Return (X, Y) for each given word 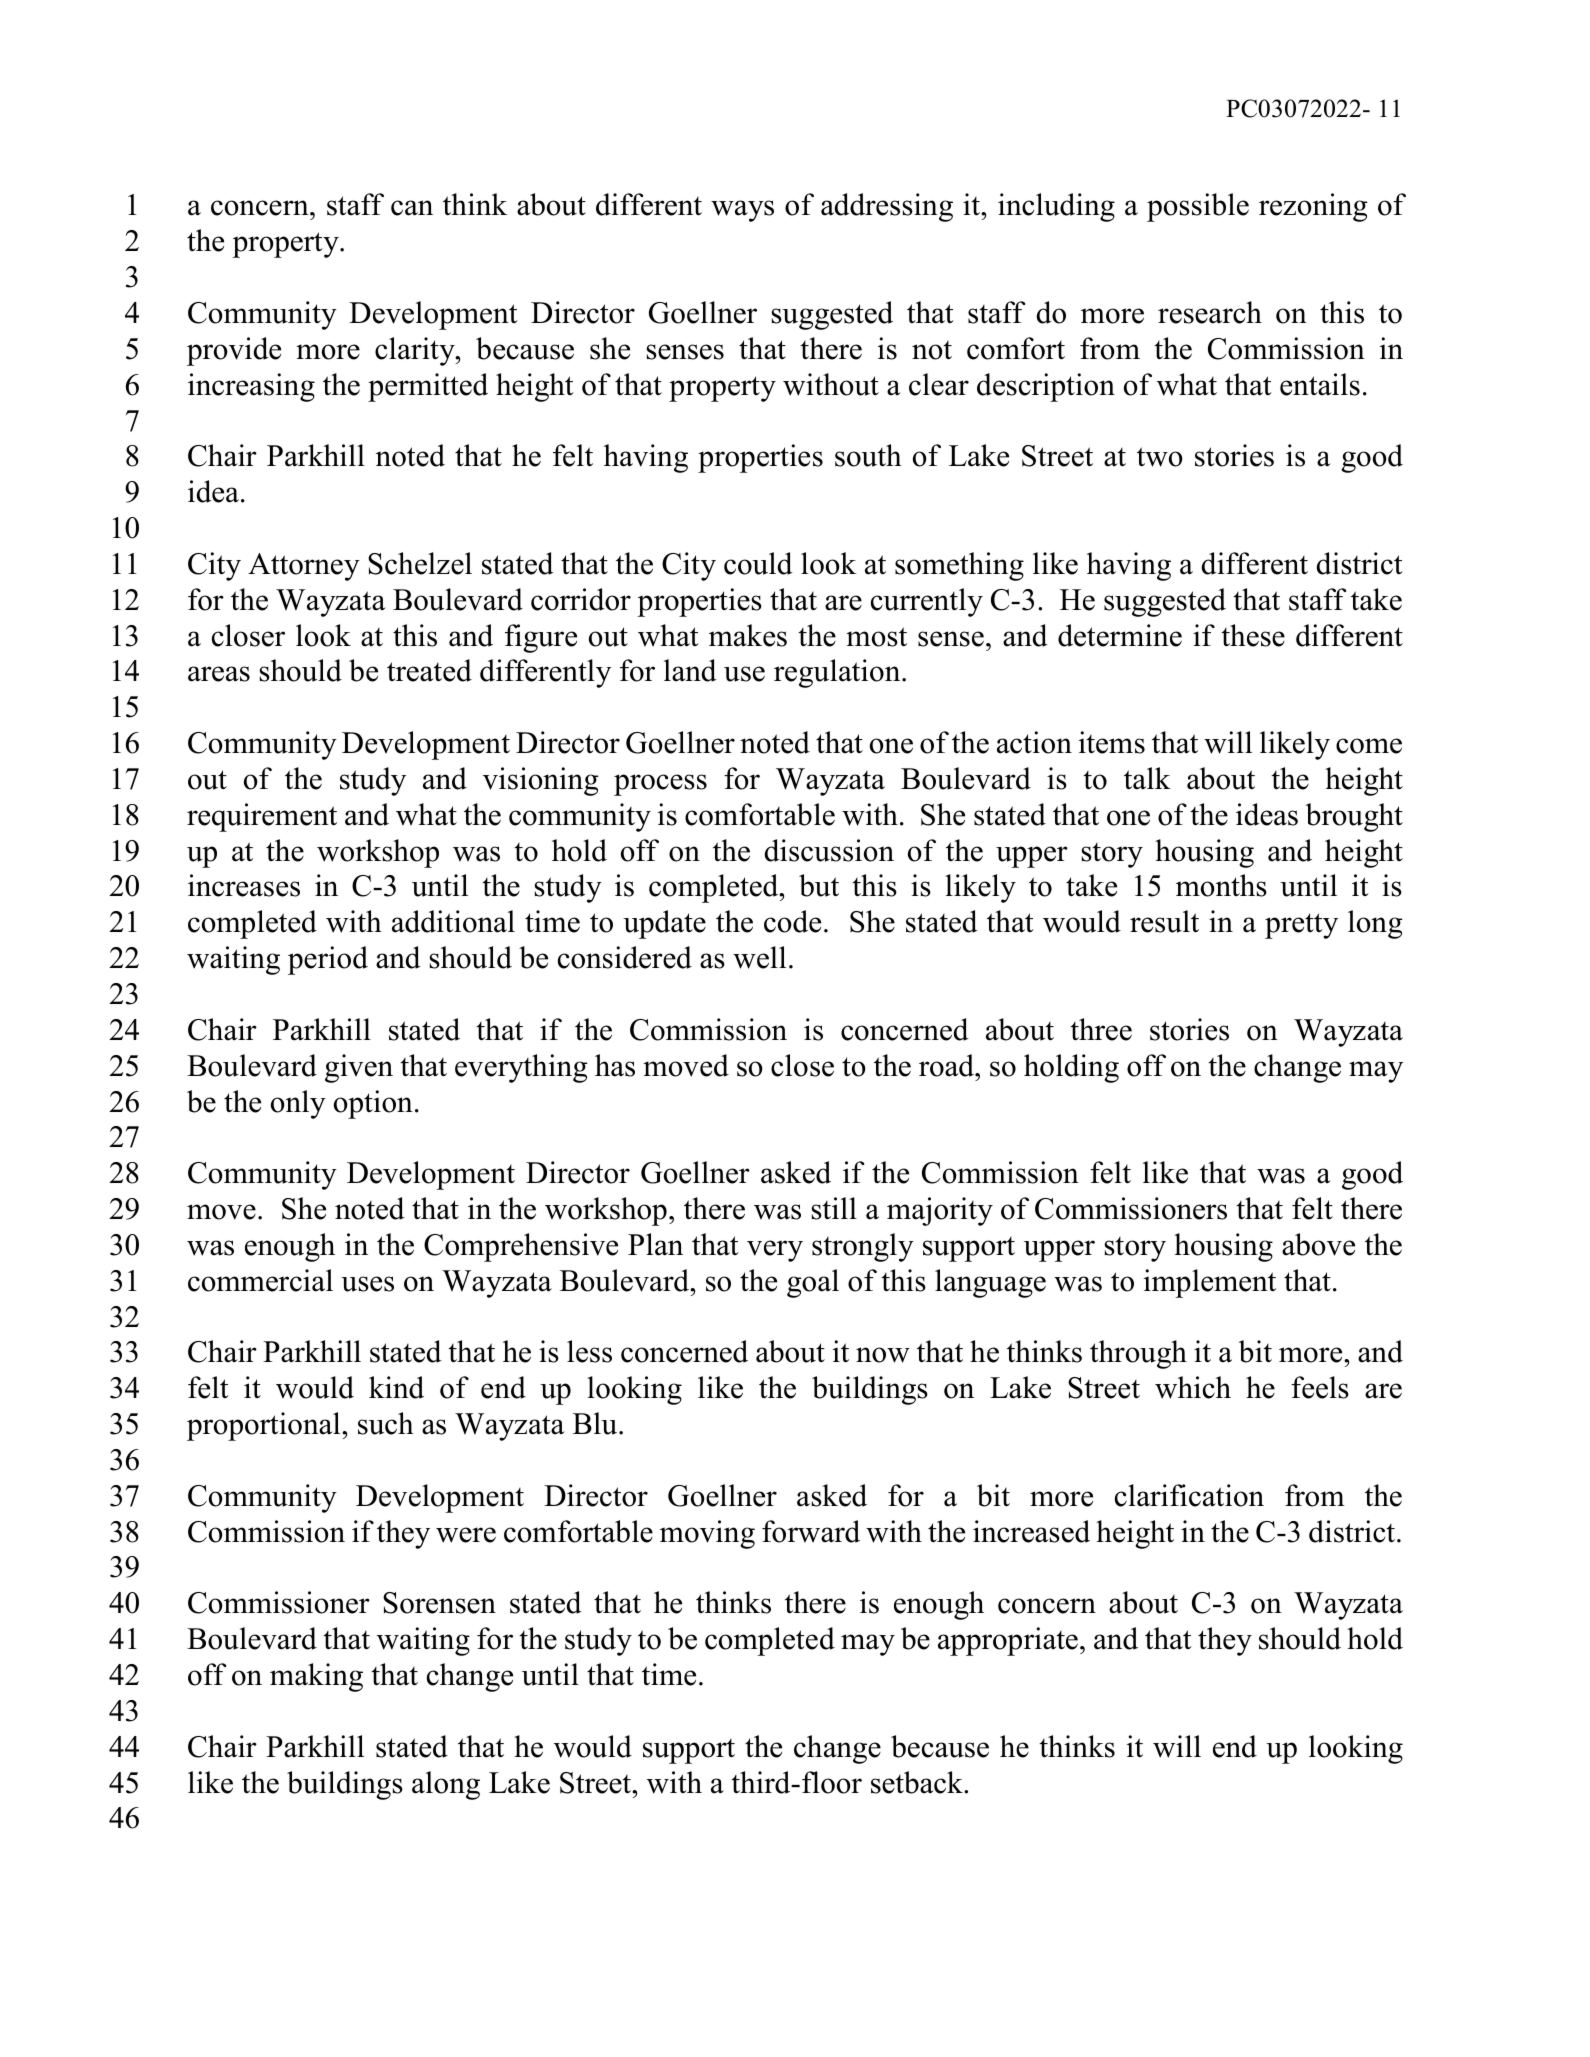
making (316, 1677)
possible (1198, 207)
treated (429, 670)
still (834, 1208)
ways (742, 211)
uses (367, 1284)
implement (1210, 1283)
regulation (838, 673)
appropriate (1008, 1641)
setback (918, 1782)
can (412, 208)
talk (1147, 778)
